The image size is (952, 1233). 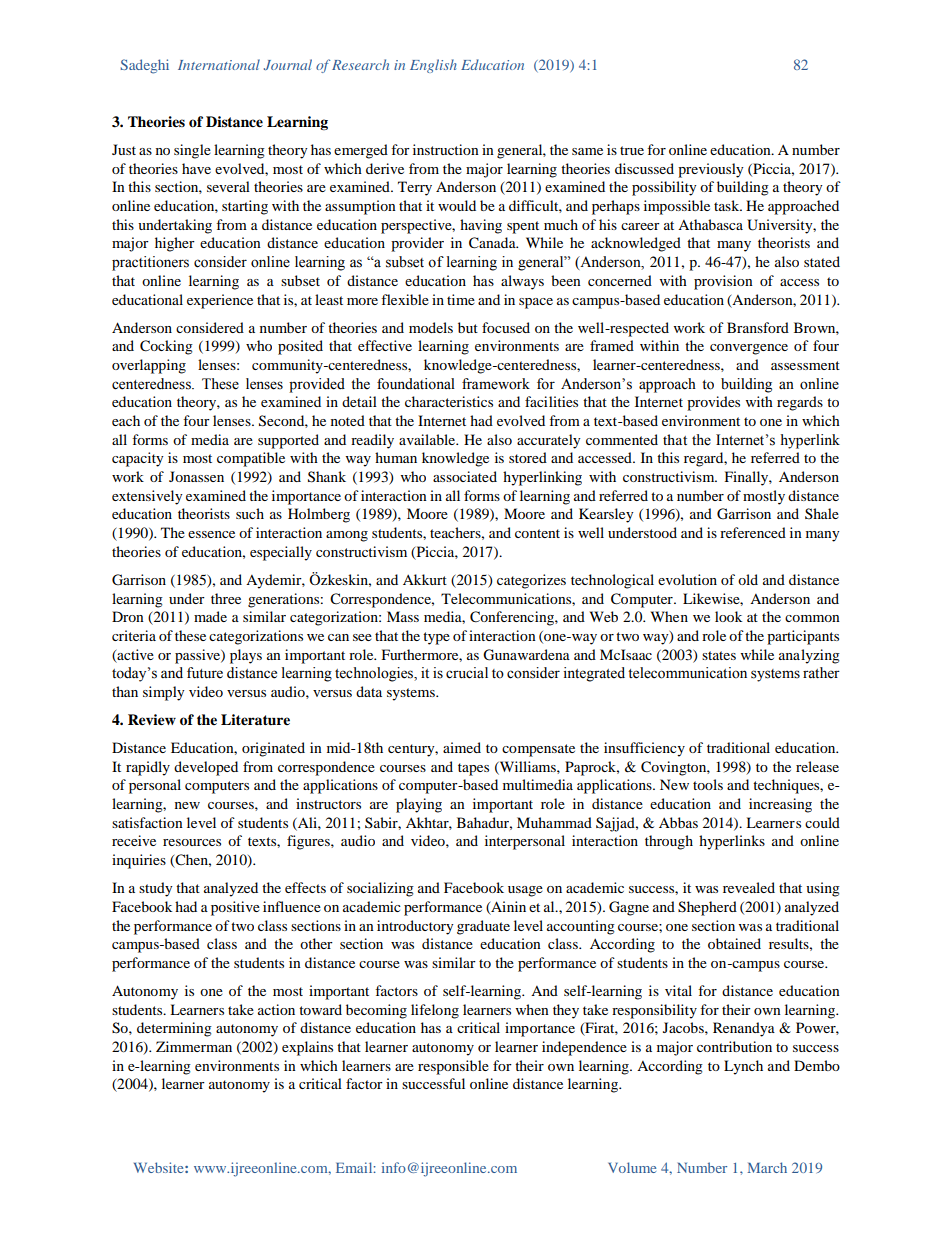 I want to click on Cocking, so click(x=166, y=347).
